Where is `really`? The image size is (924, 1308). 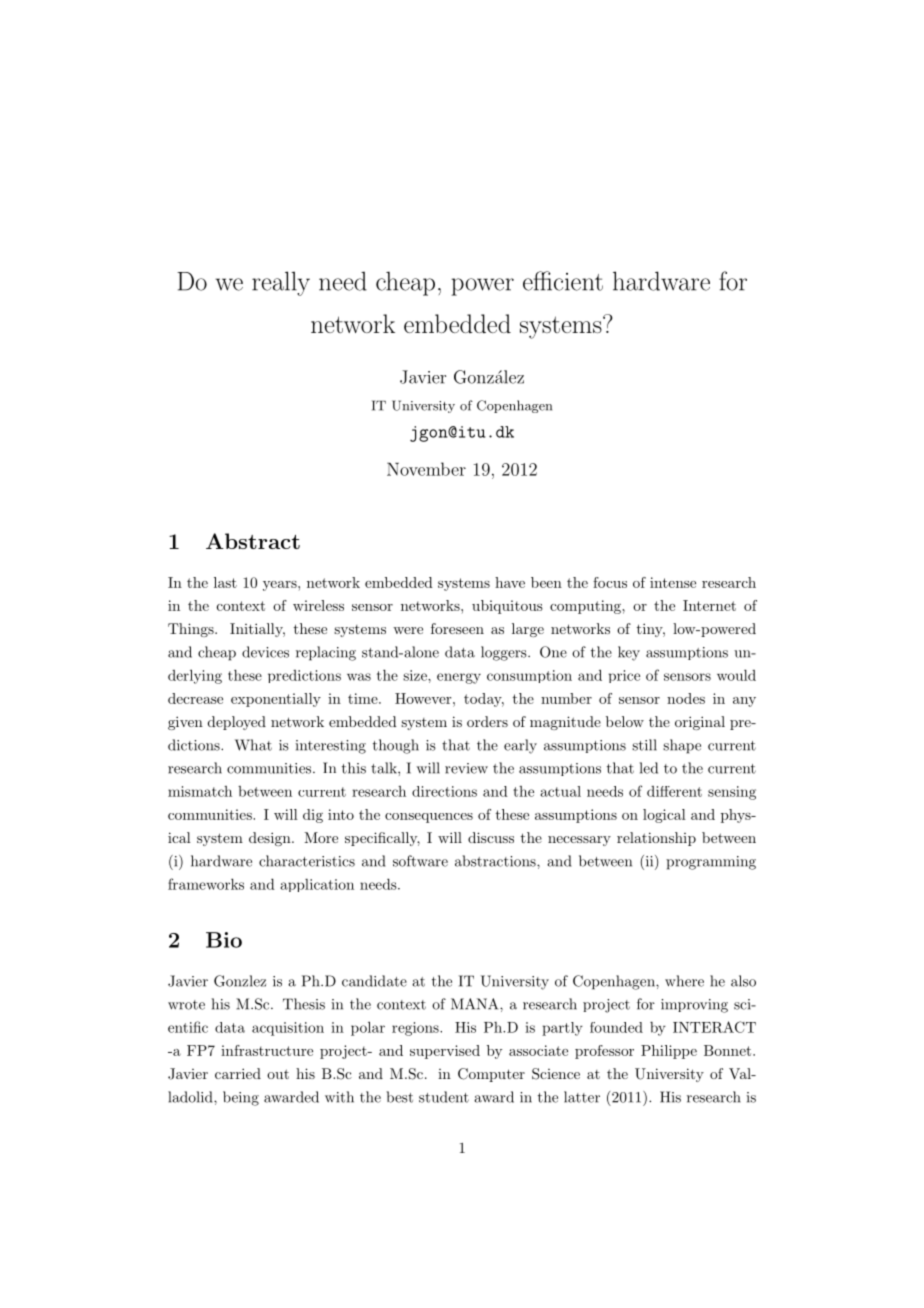 really is located at coordinates (281, 283).
